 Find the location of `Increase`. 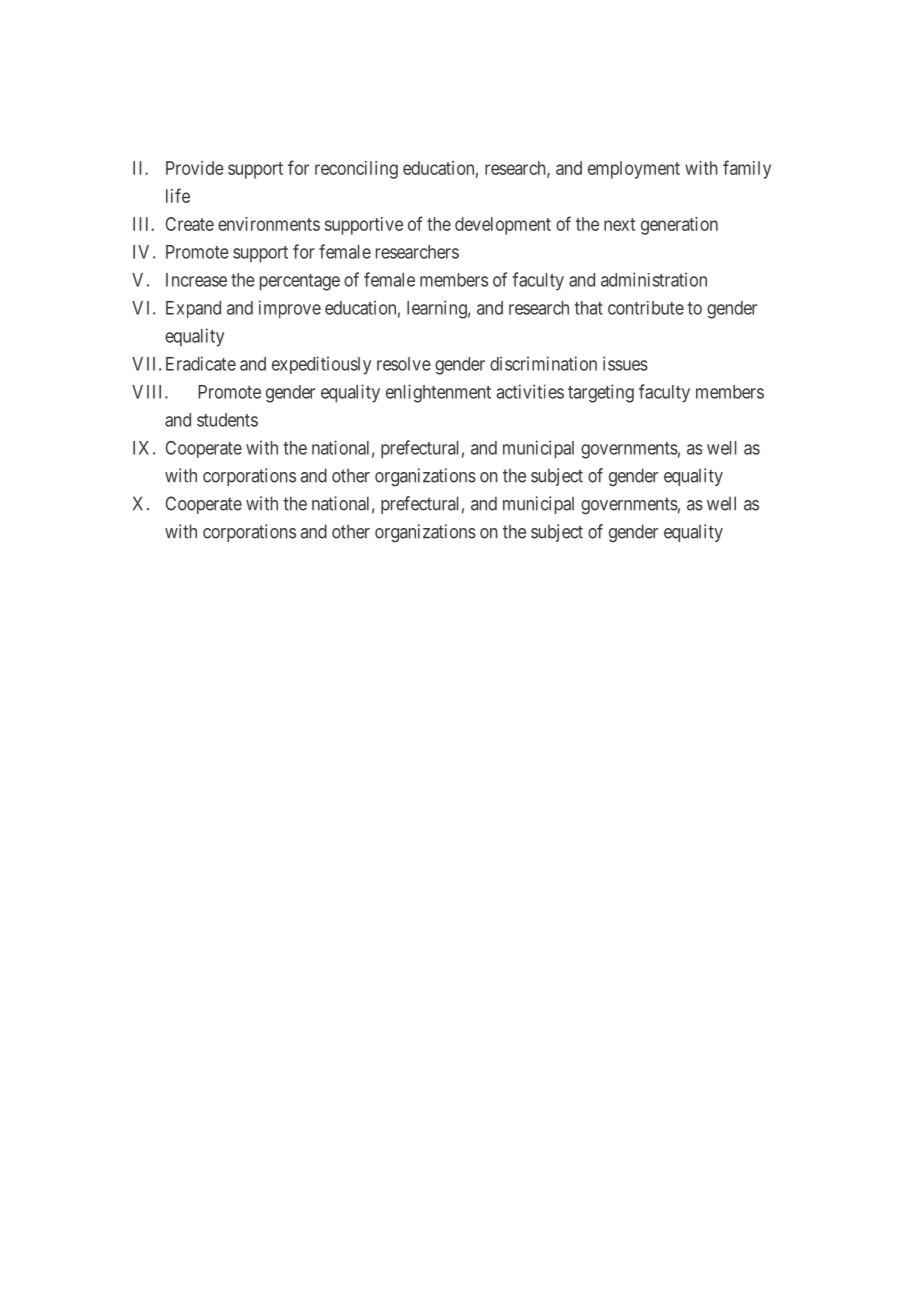

Increase is located at coordinates (196, 280).
